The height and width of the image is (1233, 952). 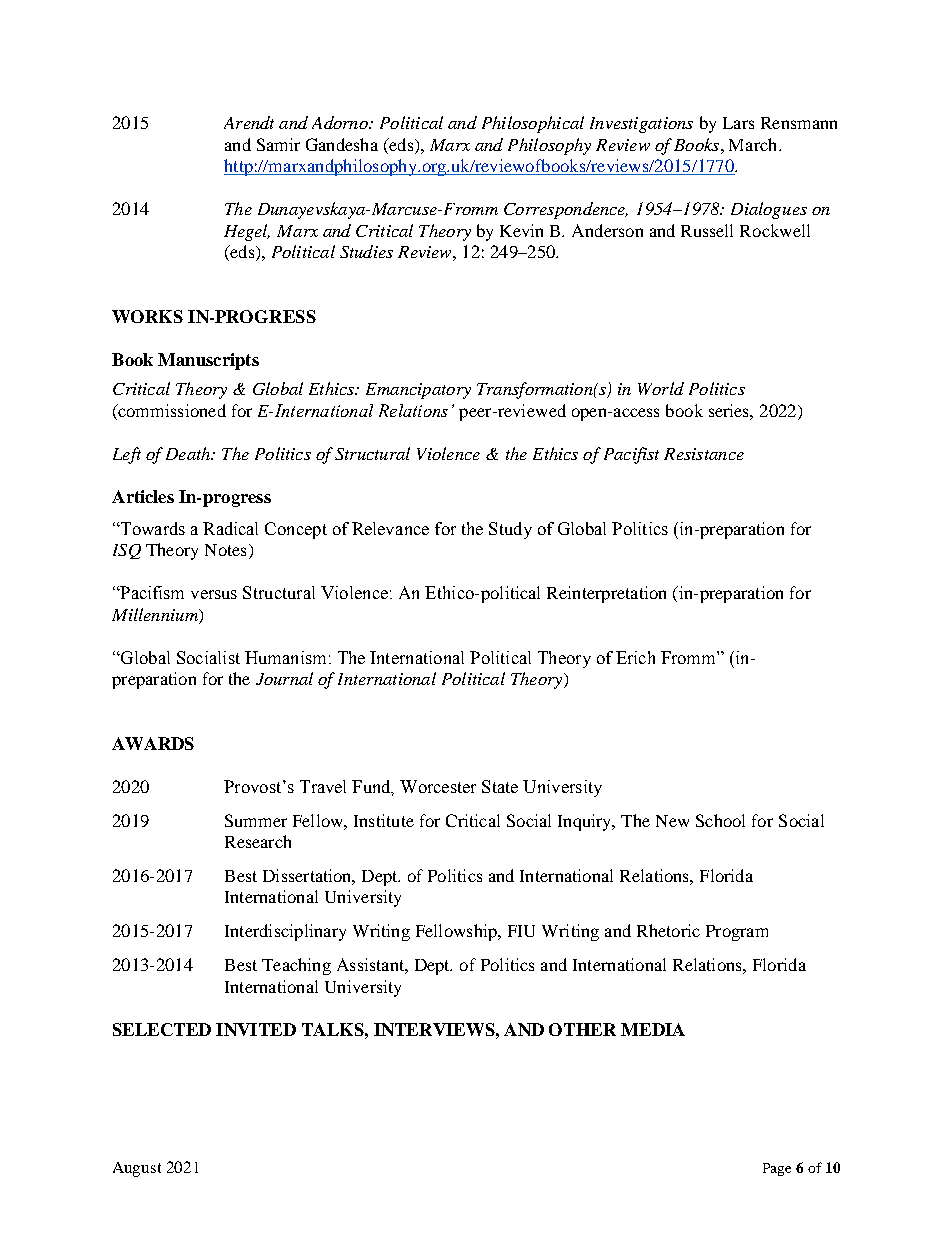 What do you see at coordinates (189, 453) in the image?
I see `Death` at bounding box center [189, 453].
